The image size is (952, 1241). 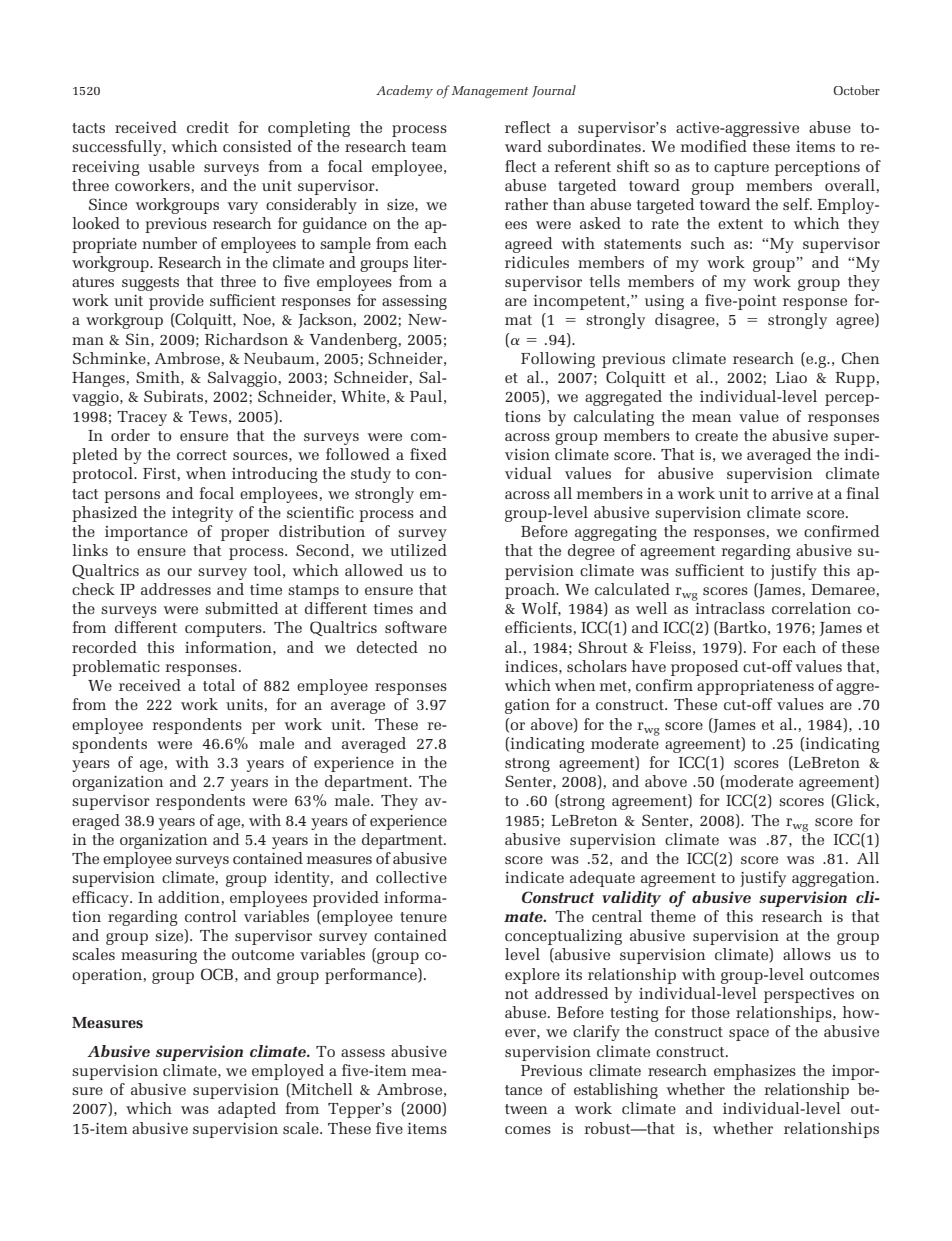 What do you see at coordinates (517, 994) in the image?
I see `not` at bounding box center [517, 994].
